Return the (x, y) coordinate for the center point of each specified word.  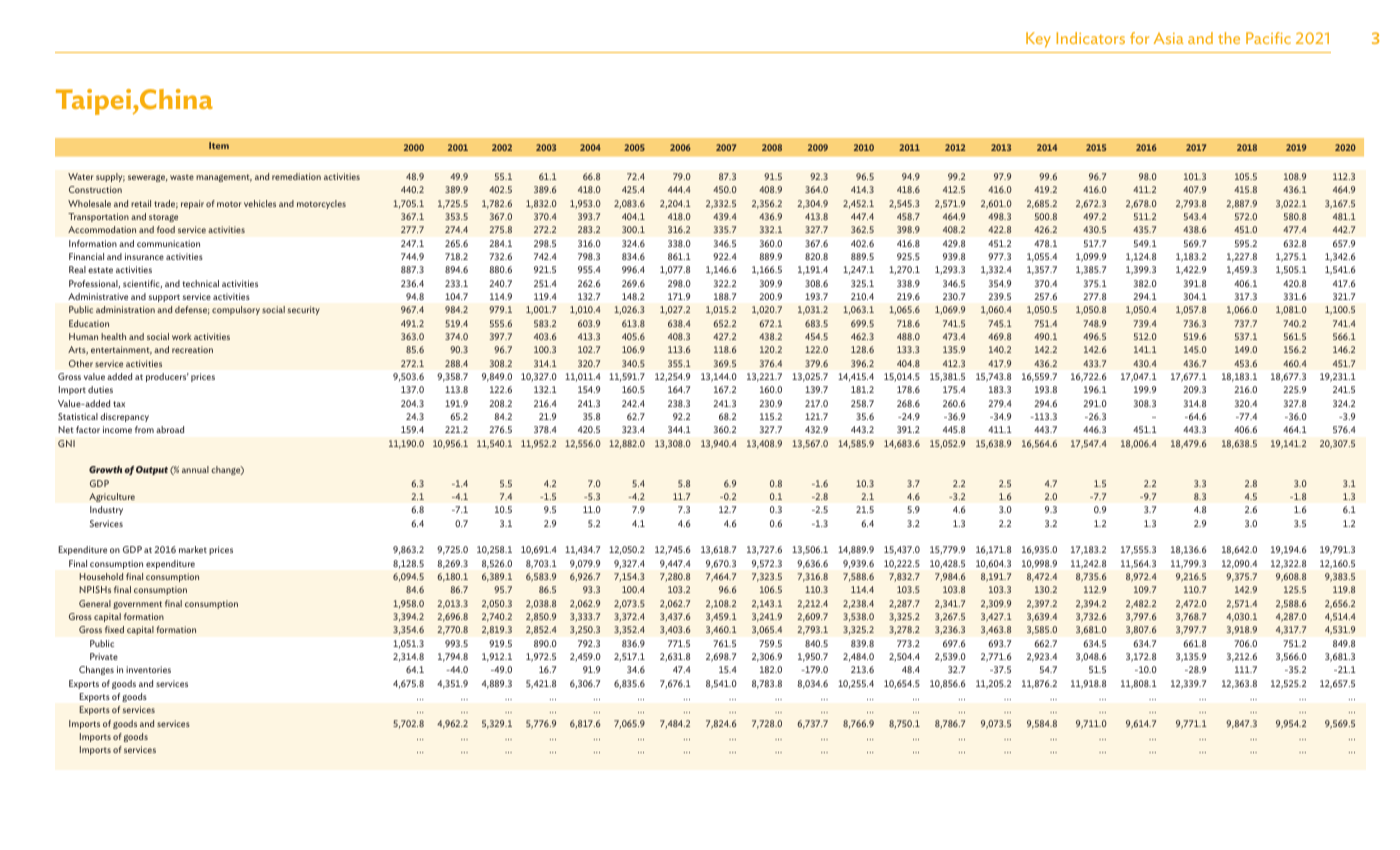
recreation (192, 349)
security (303, 310)
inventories (148, 669)
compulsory (236, 310)
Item (219, 145)
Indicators (1090, 38)
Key (1038, 40)
